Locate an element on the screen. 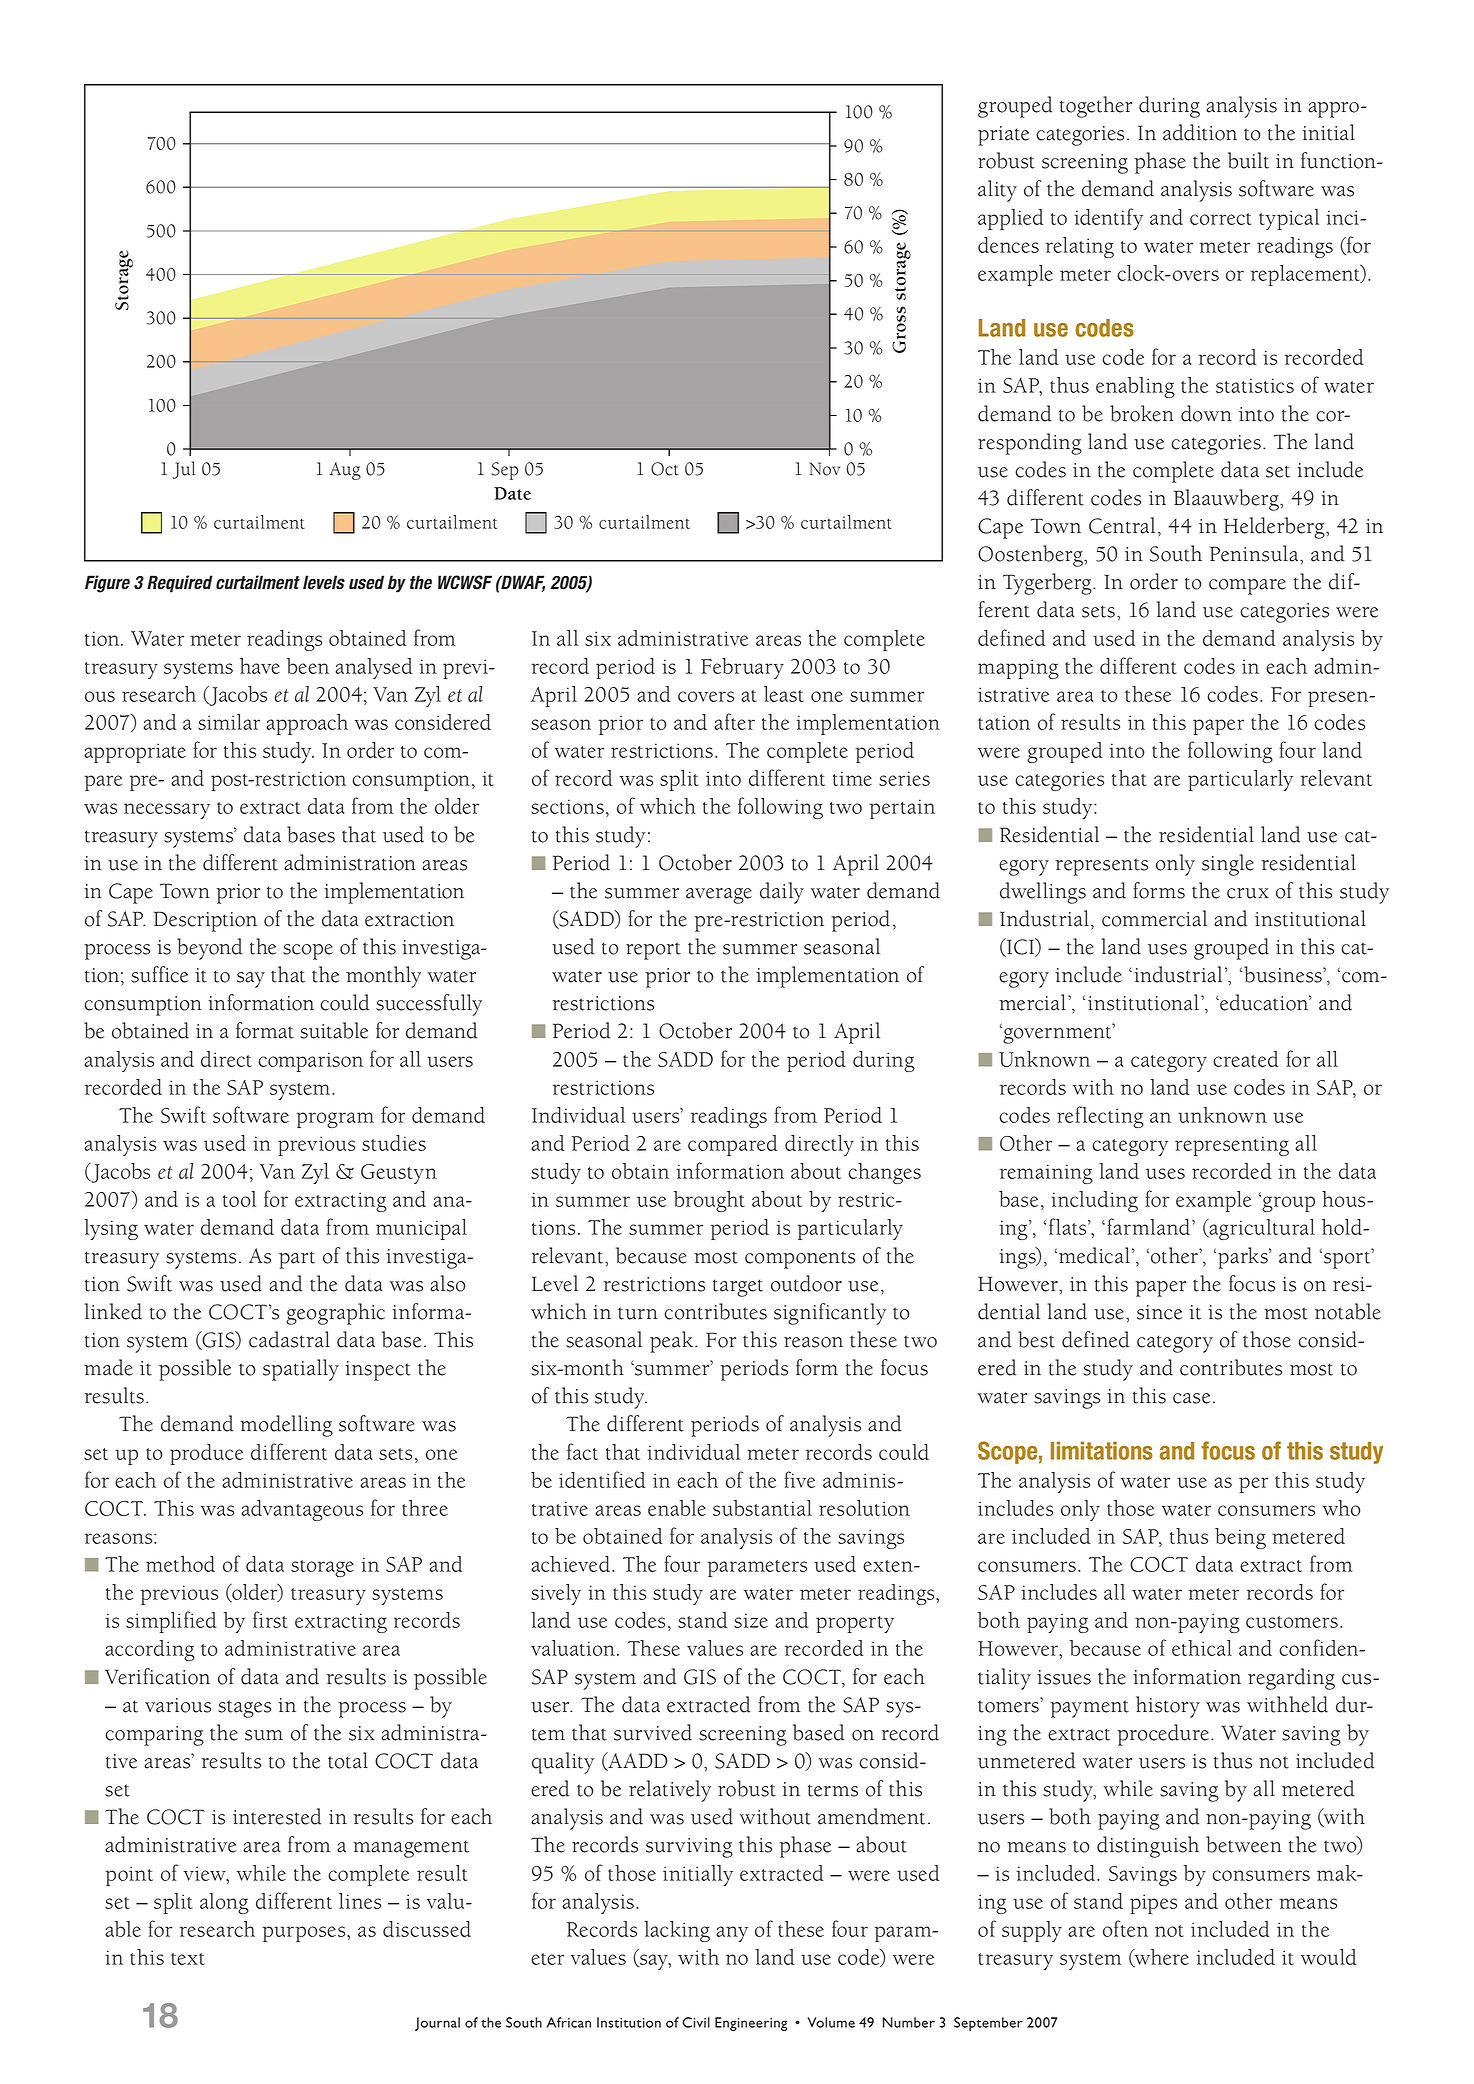  single is located at coordinates (1228, 865).
